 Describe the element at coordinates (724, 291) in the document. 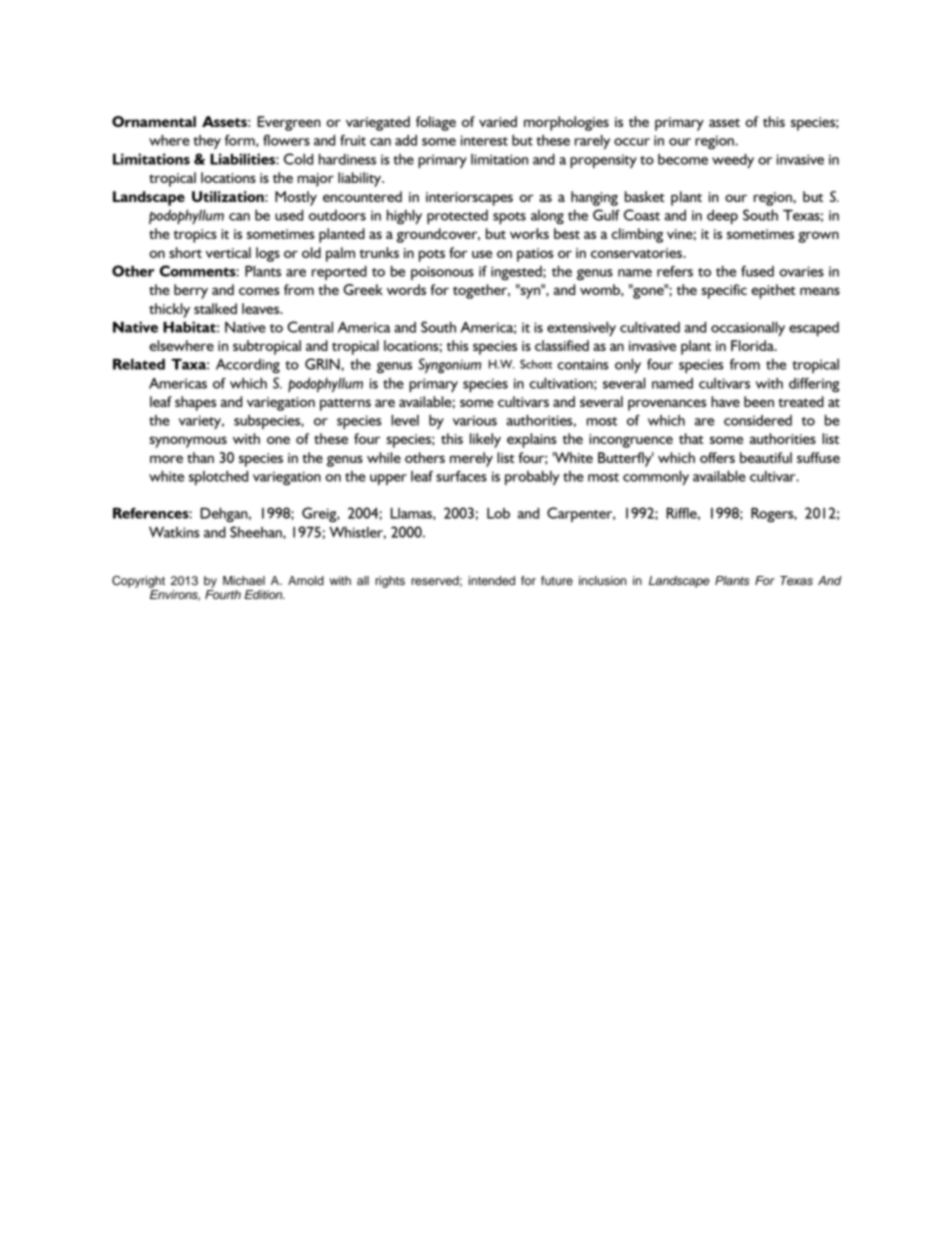

I see `specific` at that location.
